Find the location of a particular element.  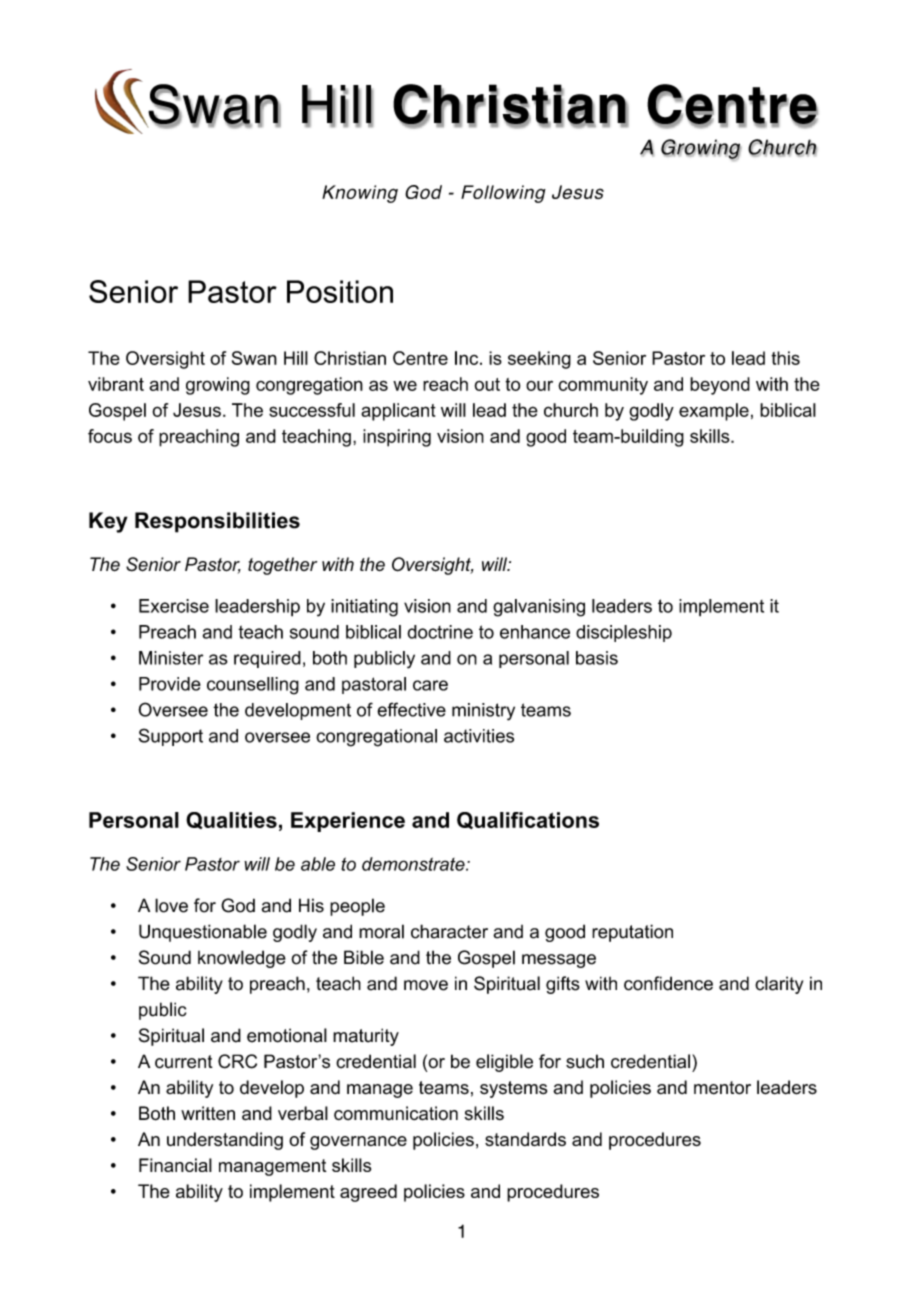

Knowing is located at coordinates (360, 194).
